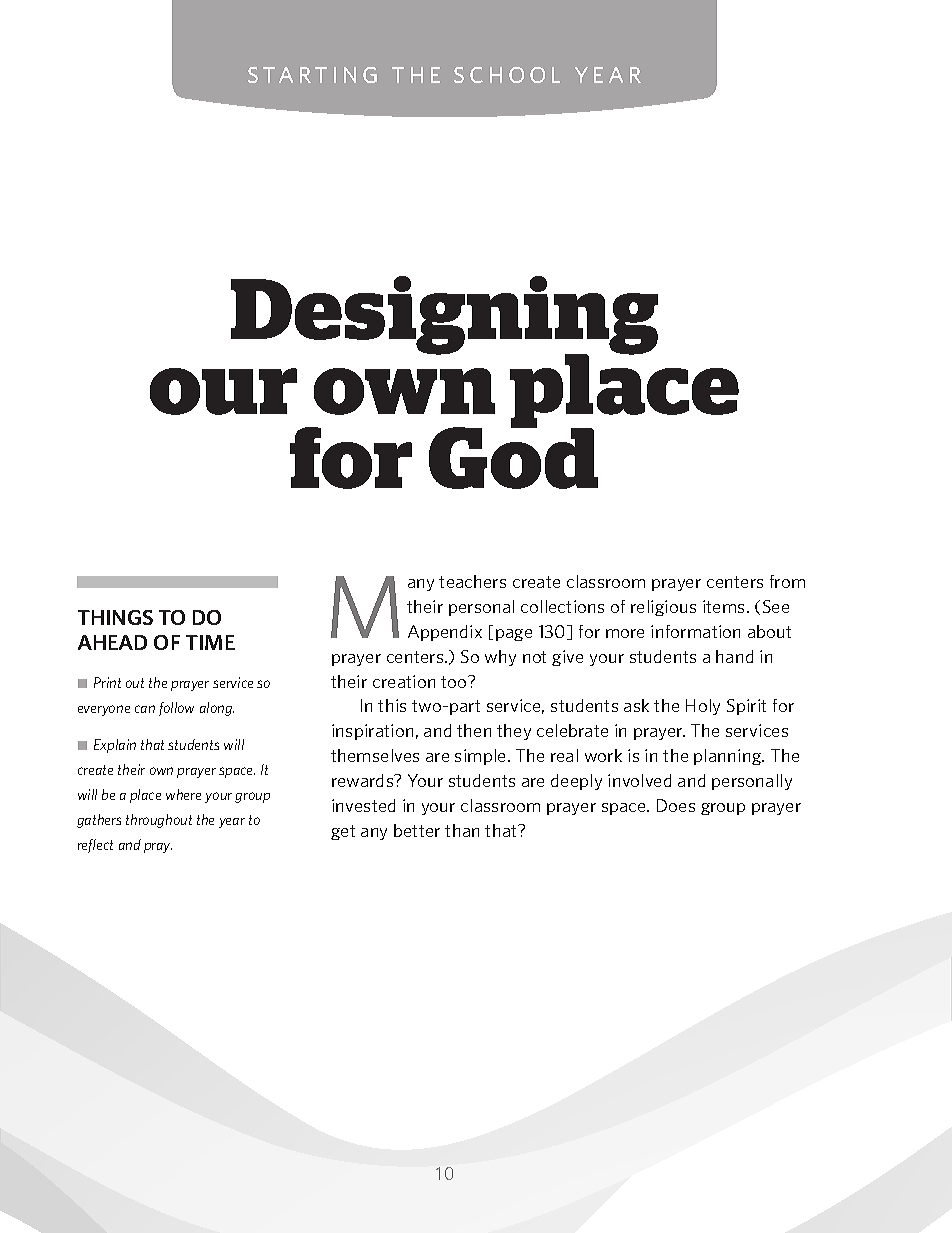 The height and width of the screenshot is (1233, 952). What do you see at coordinates (787, 581) in the screenshot?
I see `from` at bounding box center [787, 581].
